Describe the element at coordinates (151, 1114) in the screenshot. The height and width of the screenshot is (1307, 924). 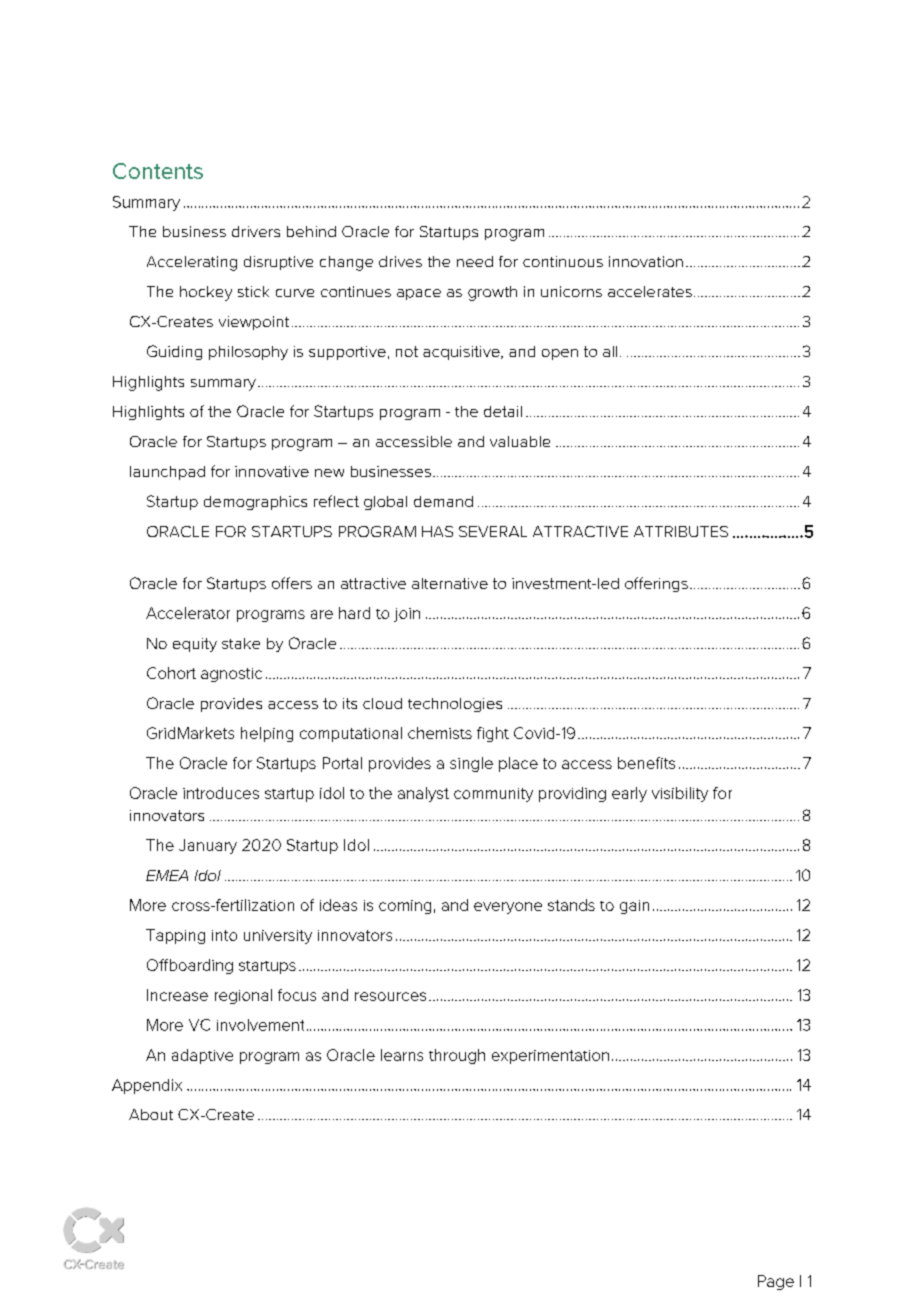
I see `About` at that location.
